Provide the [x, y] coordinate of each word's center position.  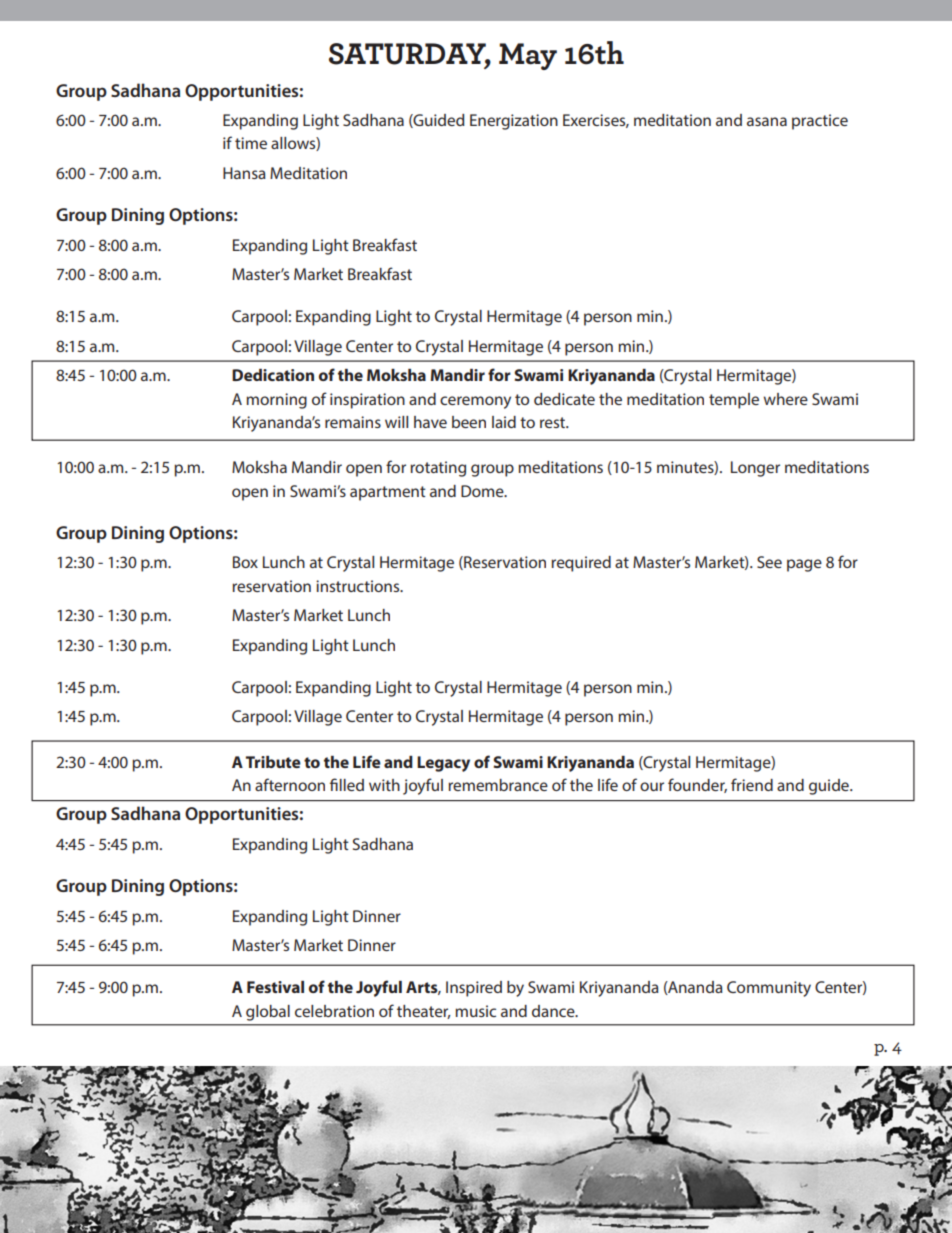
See [769, 562]
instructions [359, 586]
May [528, 56]
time [251, 143]
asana [767, 121]
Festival [275, 987]
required [581, 564]
